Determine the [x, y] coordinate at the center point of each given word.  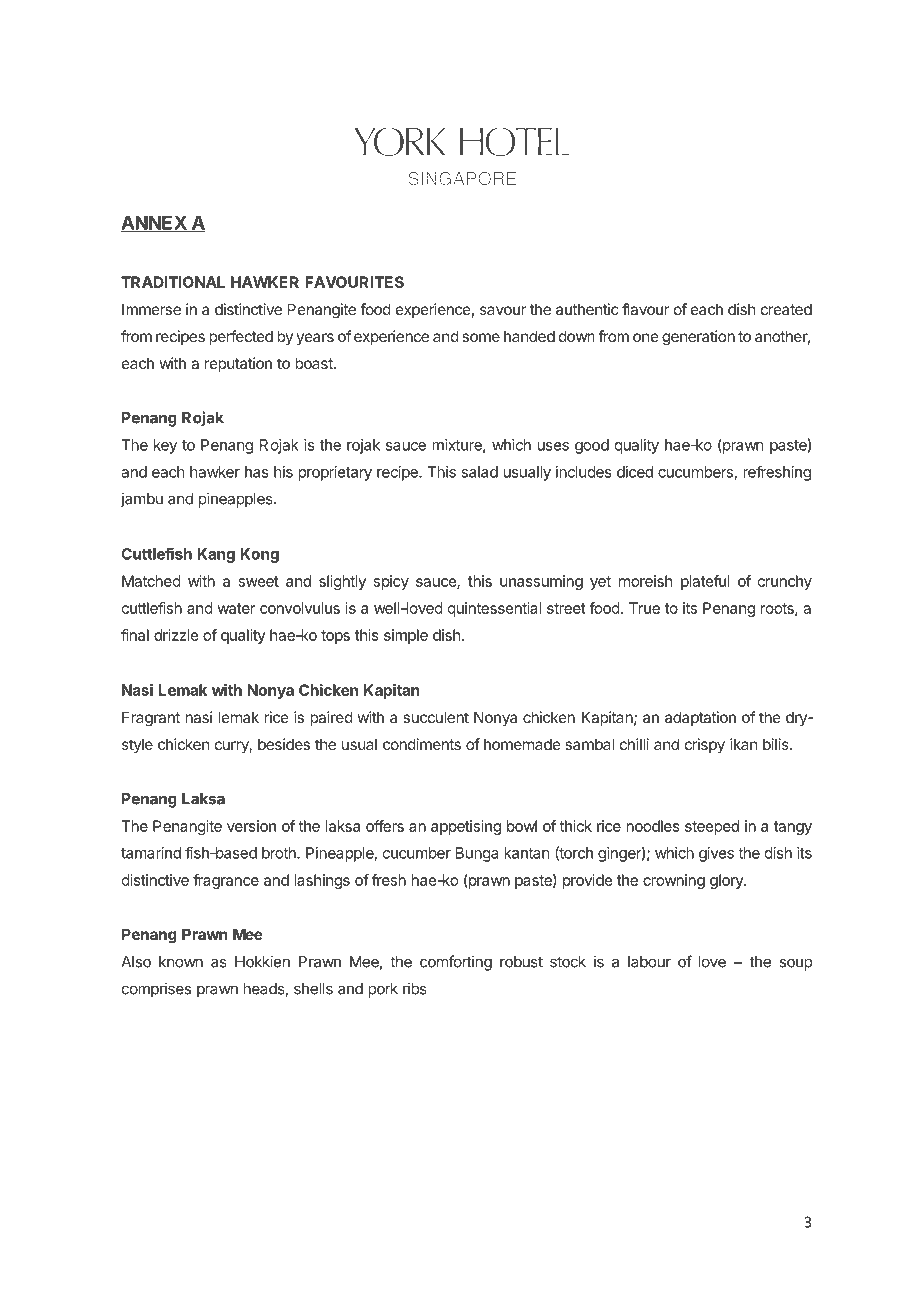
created [786, 309]
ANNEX [154, 224]
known [181, 962]
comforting [456, 963]
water [236, 608]
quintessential [494, 609]
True [644, 608]
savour [503, 310]
